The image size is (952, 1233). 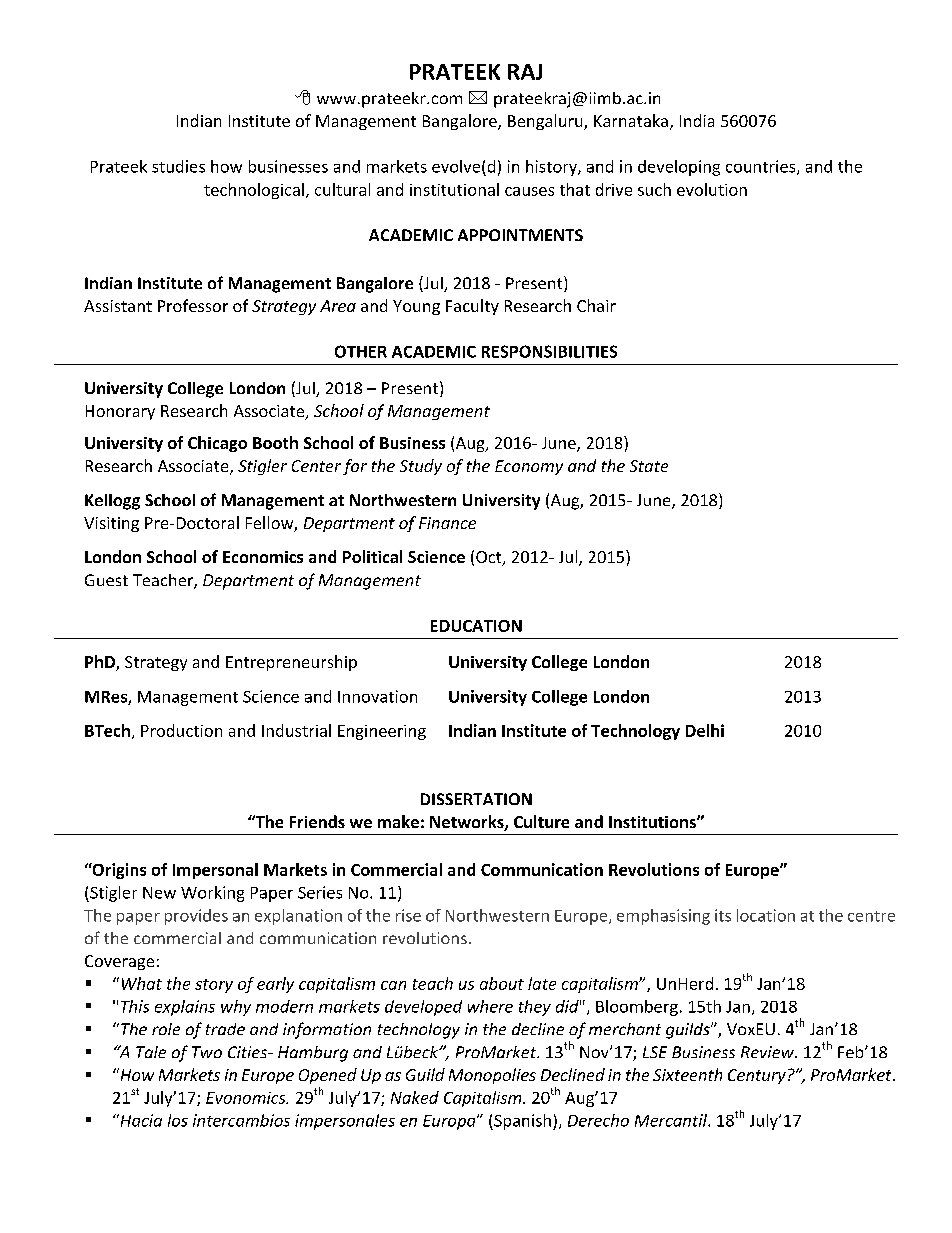 What do you see at coordinates (454, 189) in the document?
I see `institutional` at bounding box center [454, 189].
